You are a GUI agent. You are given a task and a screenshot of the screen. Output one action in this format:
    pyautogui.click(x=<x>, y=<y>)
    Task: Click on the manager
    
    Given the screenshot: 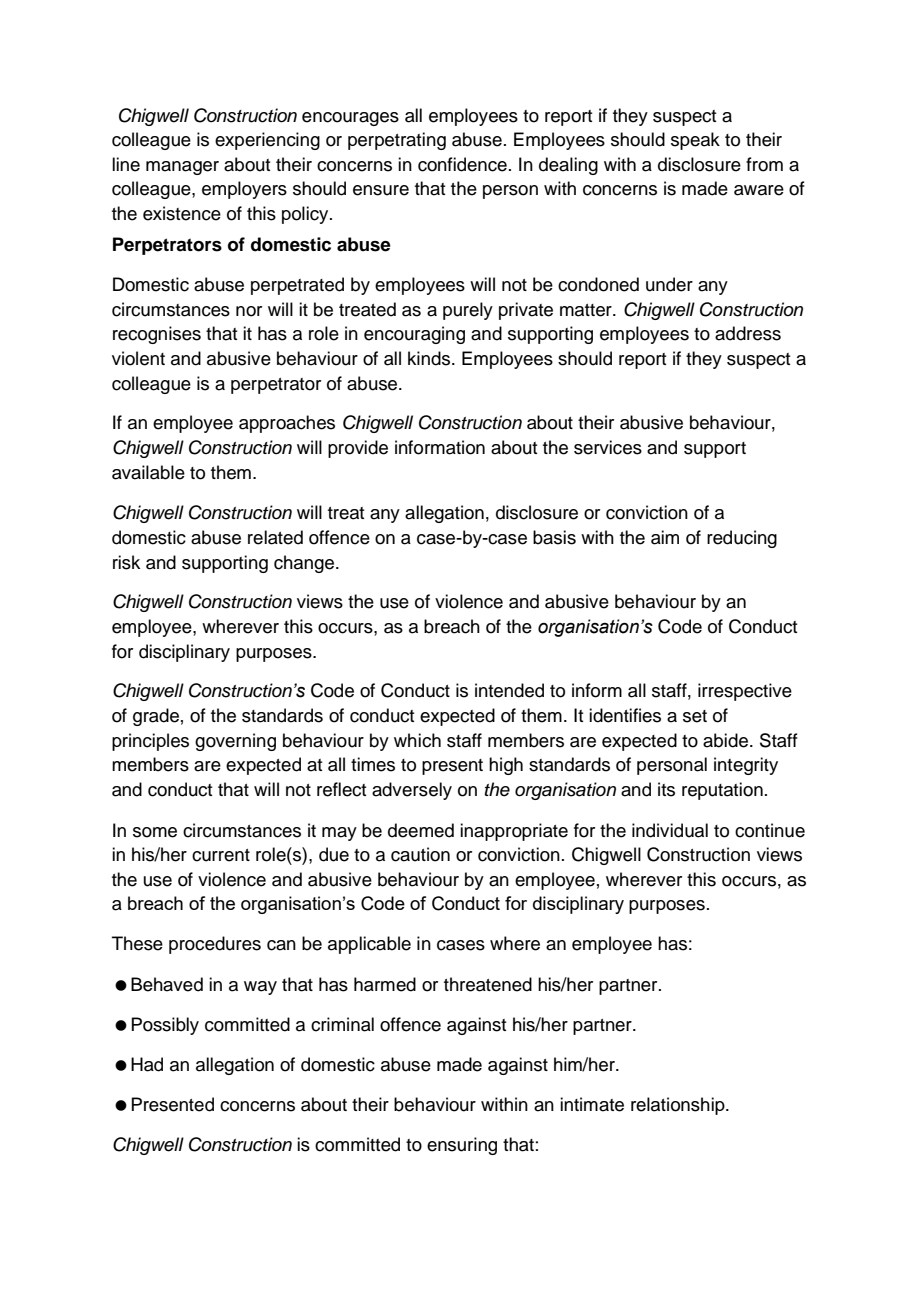 What is the action you would take?
    pyautogui.click(x=182, y=168)
